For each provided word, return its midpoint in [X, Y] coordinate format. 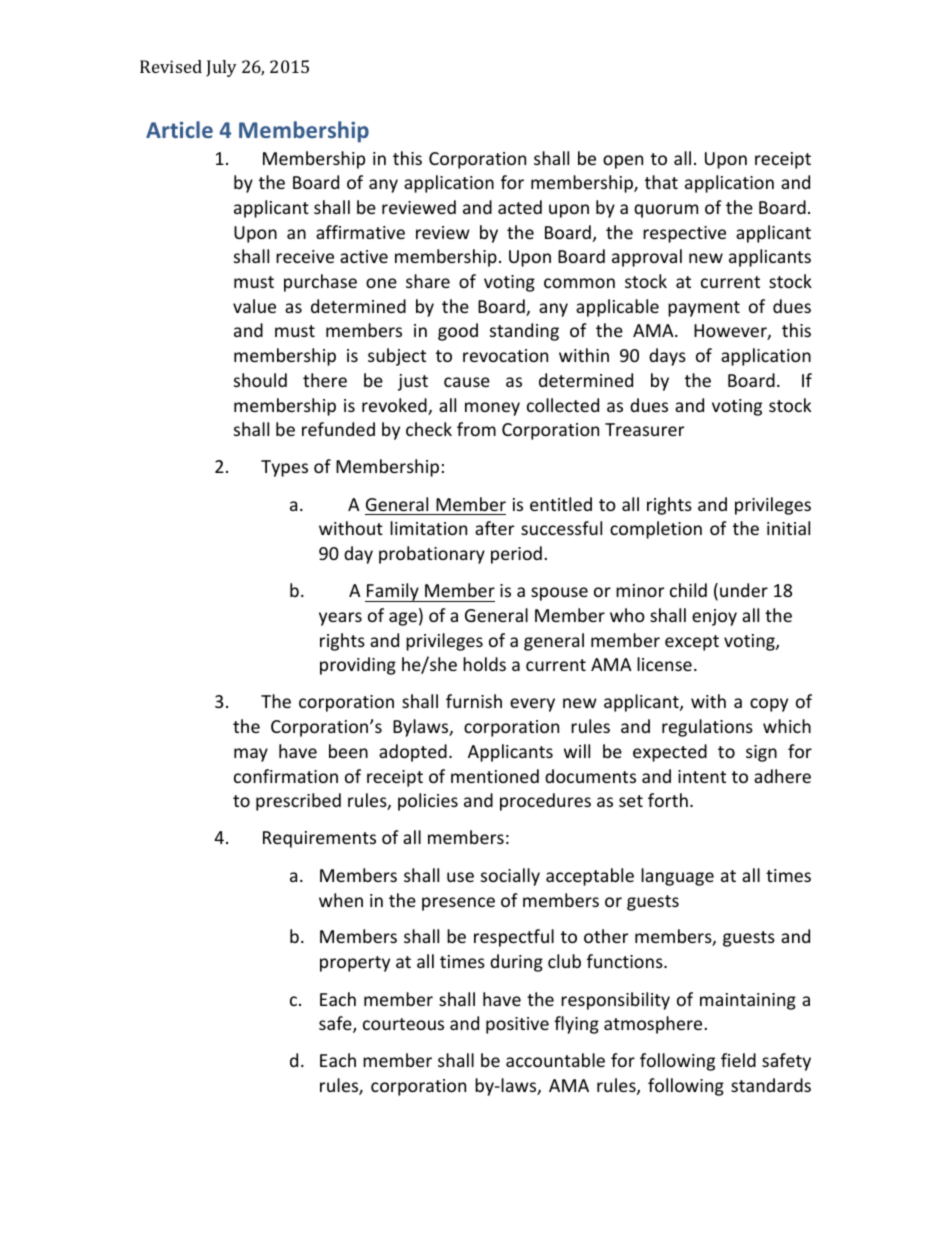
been [348, 751]
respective [684, 234]
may [251, 755]
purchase [320, 283]
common [579, 283]
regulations [707, 728]
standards [771, 1085]
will [577, 751]
